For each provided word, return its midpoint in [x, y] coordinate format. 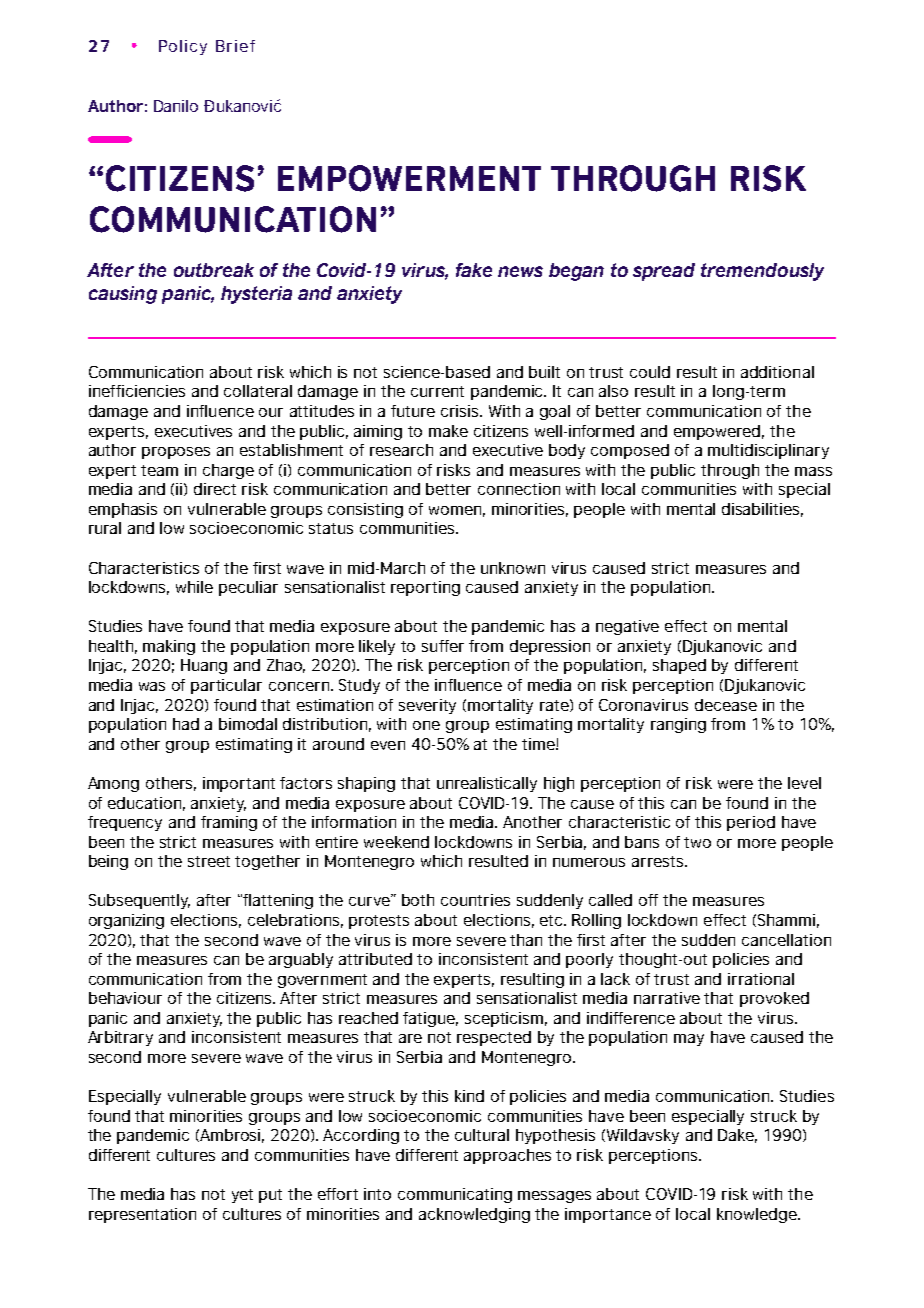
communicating [455, 1195]
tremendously [762, 272]
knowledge [758, 1215]
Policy [183, 47]
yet [242, 1196]
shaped [679, 666]
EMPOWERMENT [409, 178]
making [169, 647]
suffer [443, 646]
